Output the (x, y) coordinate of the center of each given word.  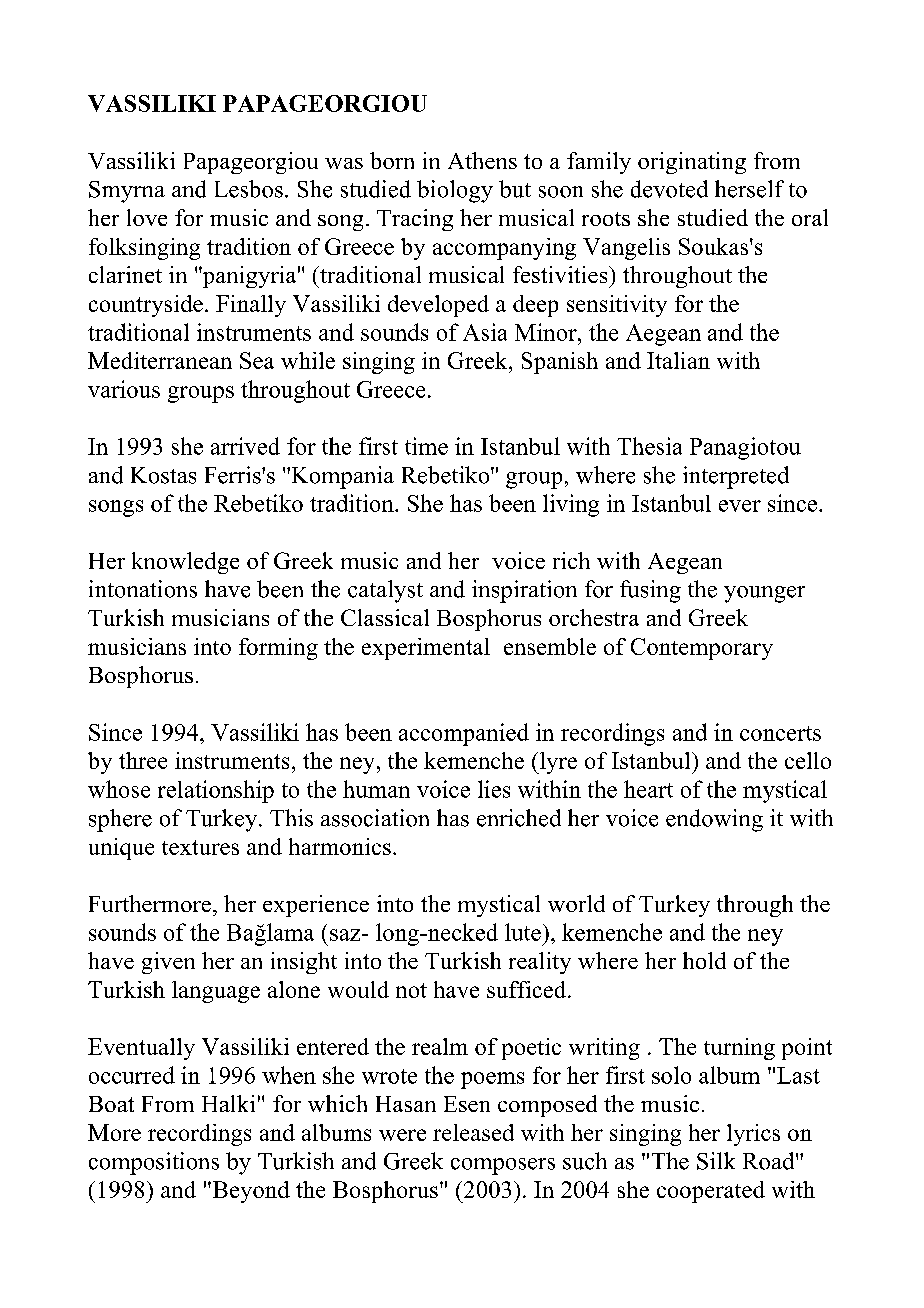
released (473, 1132)
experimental (426, 649)
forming (278, 649)
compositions (154, 1163)
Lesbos (249, 189)
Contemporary (702, 649)
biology (455, 191)
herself (749, 189)
